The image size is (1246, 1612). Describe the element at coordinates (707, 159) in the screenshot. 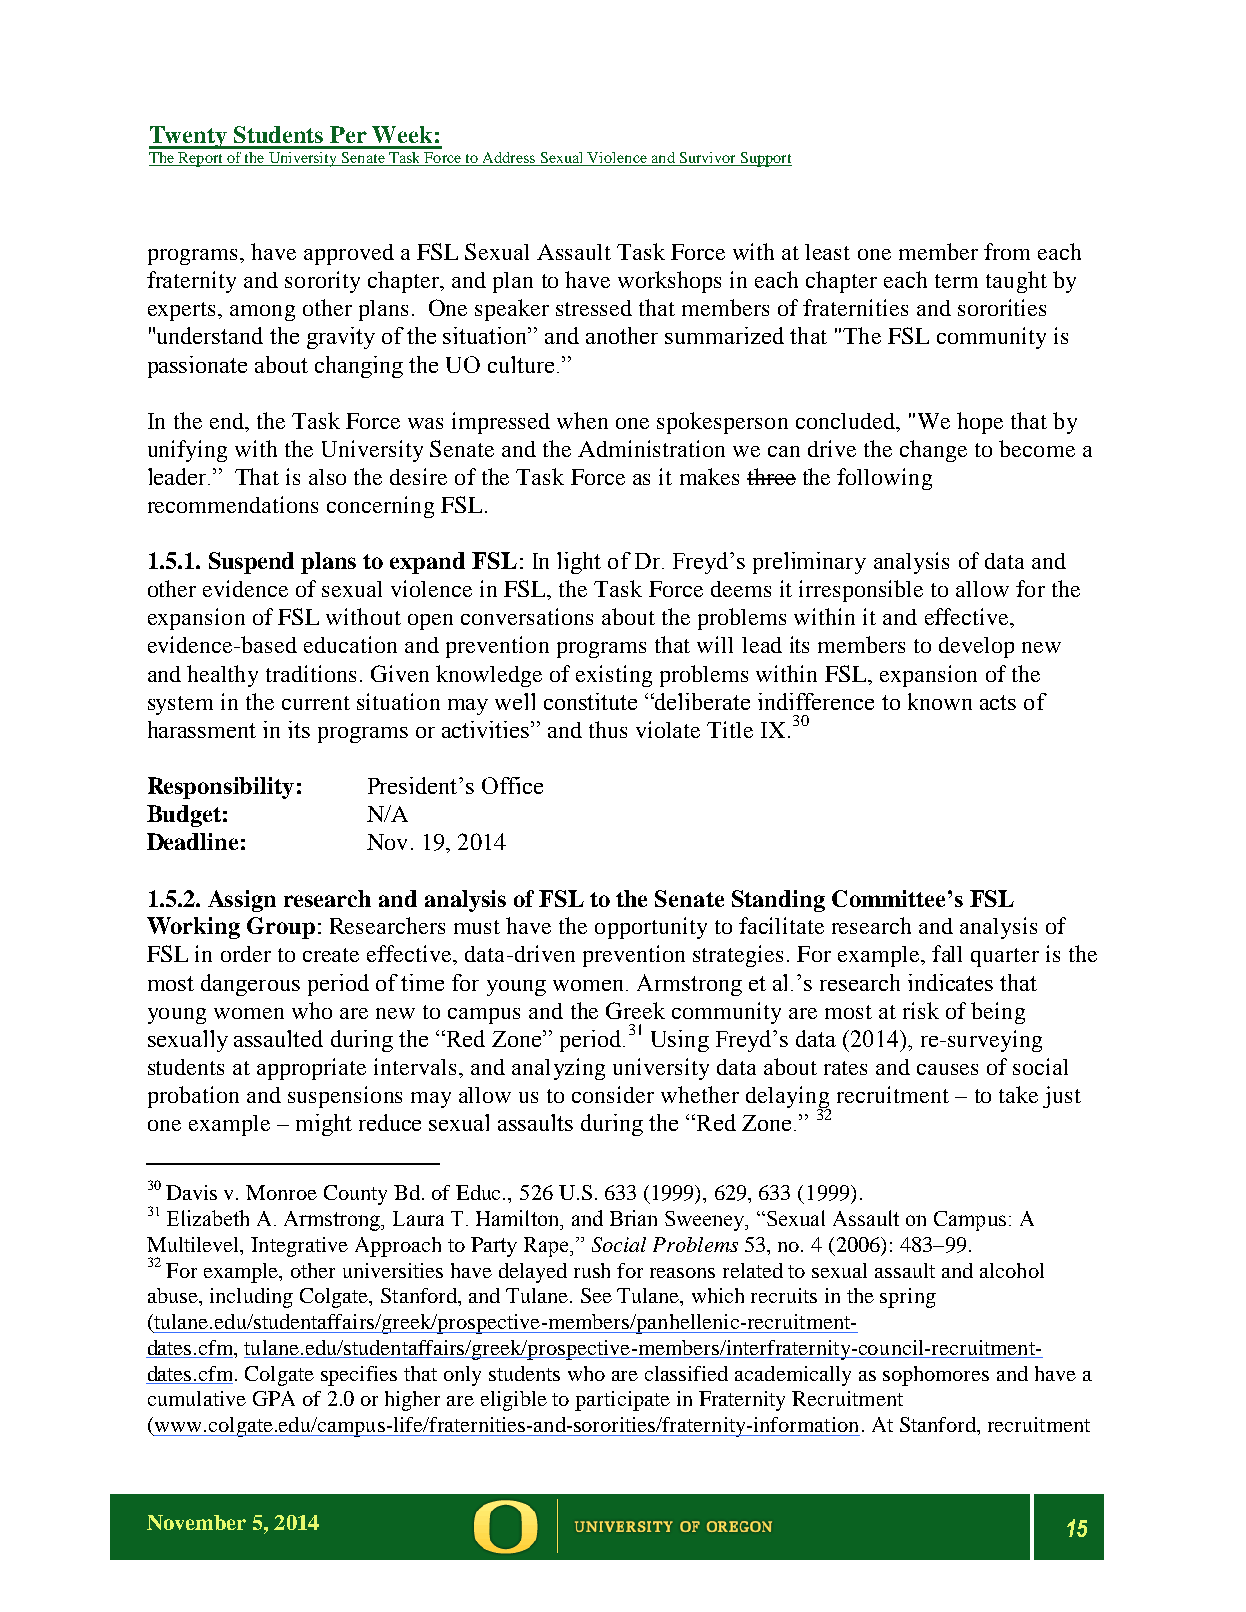

I see `Survivor` at that location.
